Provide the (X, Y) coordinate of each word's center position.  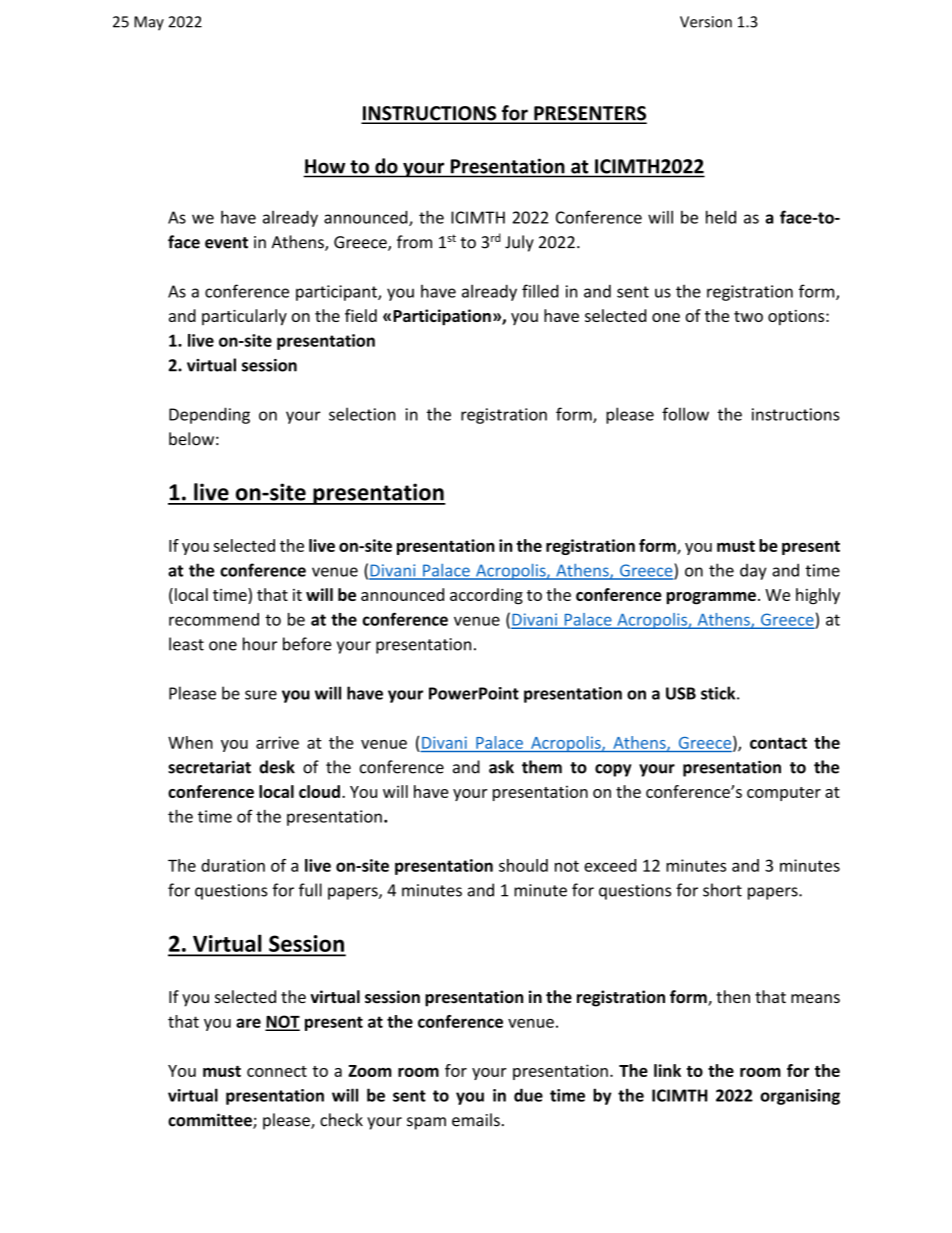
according (486, 596)
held (721, 217)
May (149, 23)
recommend (214, 619)
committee (211, 1121)
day (753, 572)
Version (706, 22)
